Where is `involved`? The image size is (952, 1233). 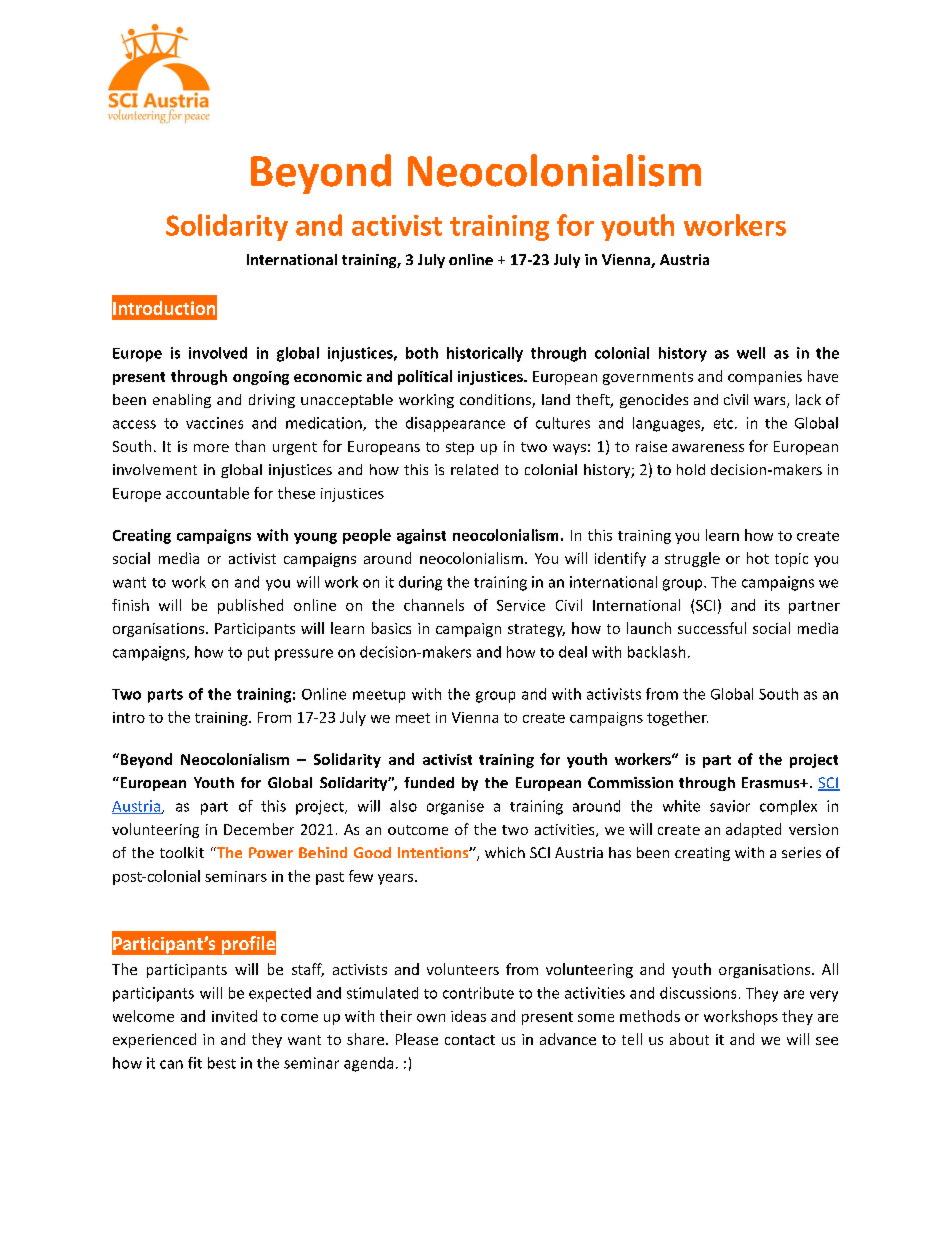
involved is located at coordinates (218, 353).
